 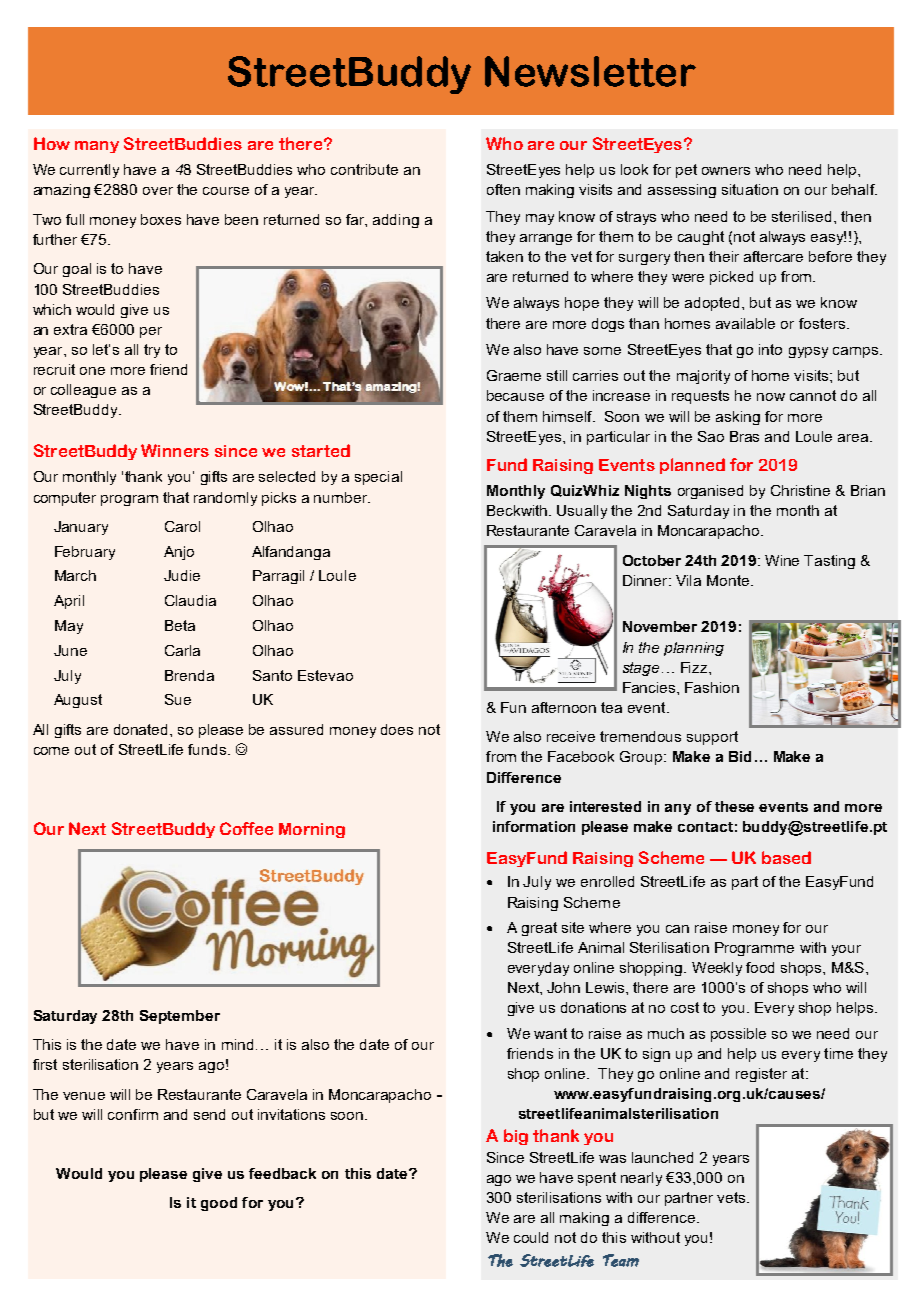 I want to click on donated, so click(x=142, y=729).
